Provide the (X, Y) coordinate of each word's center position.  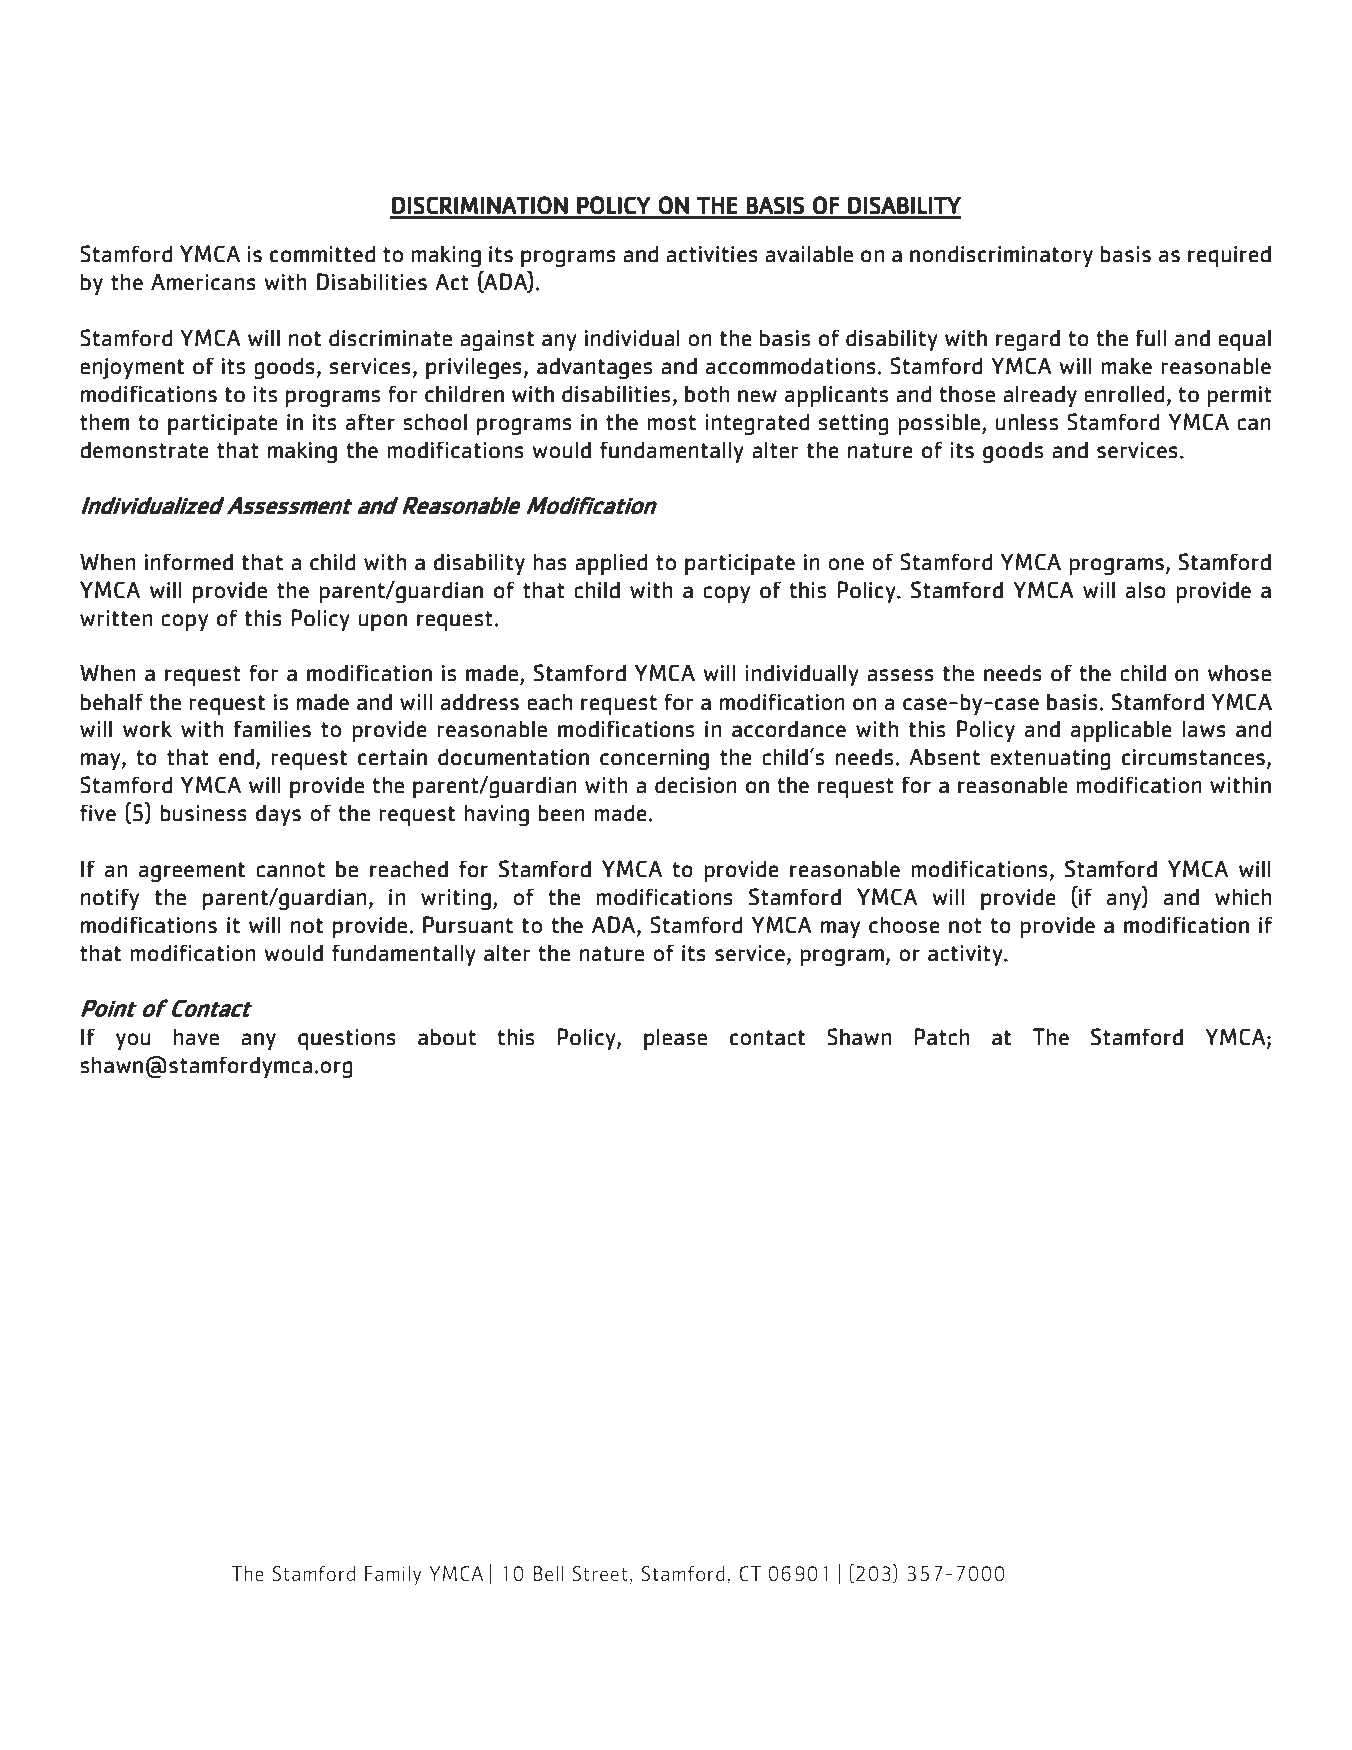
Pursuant (468, 925)
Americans (203, 282)
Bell (548, 1573)
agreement (192, 872)
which (1243, 897)
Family (393, 1576)
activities (712, 254)
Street (601, 1575)
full (1151, 338)
